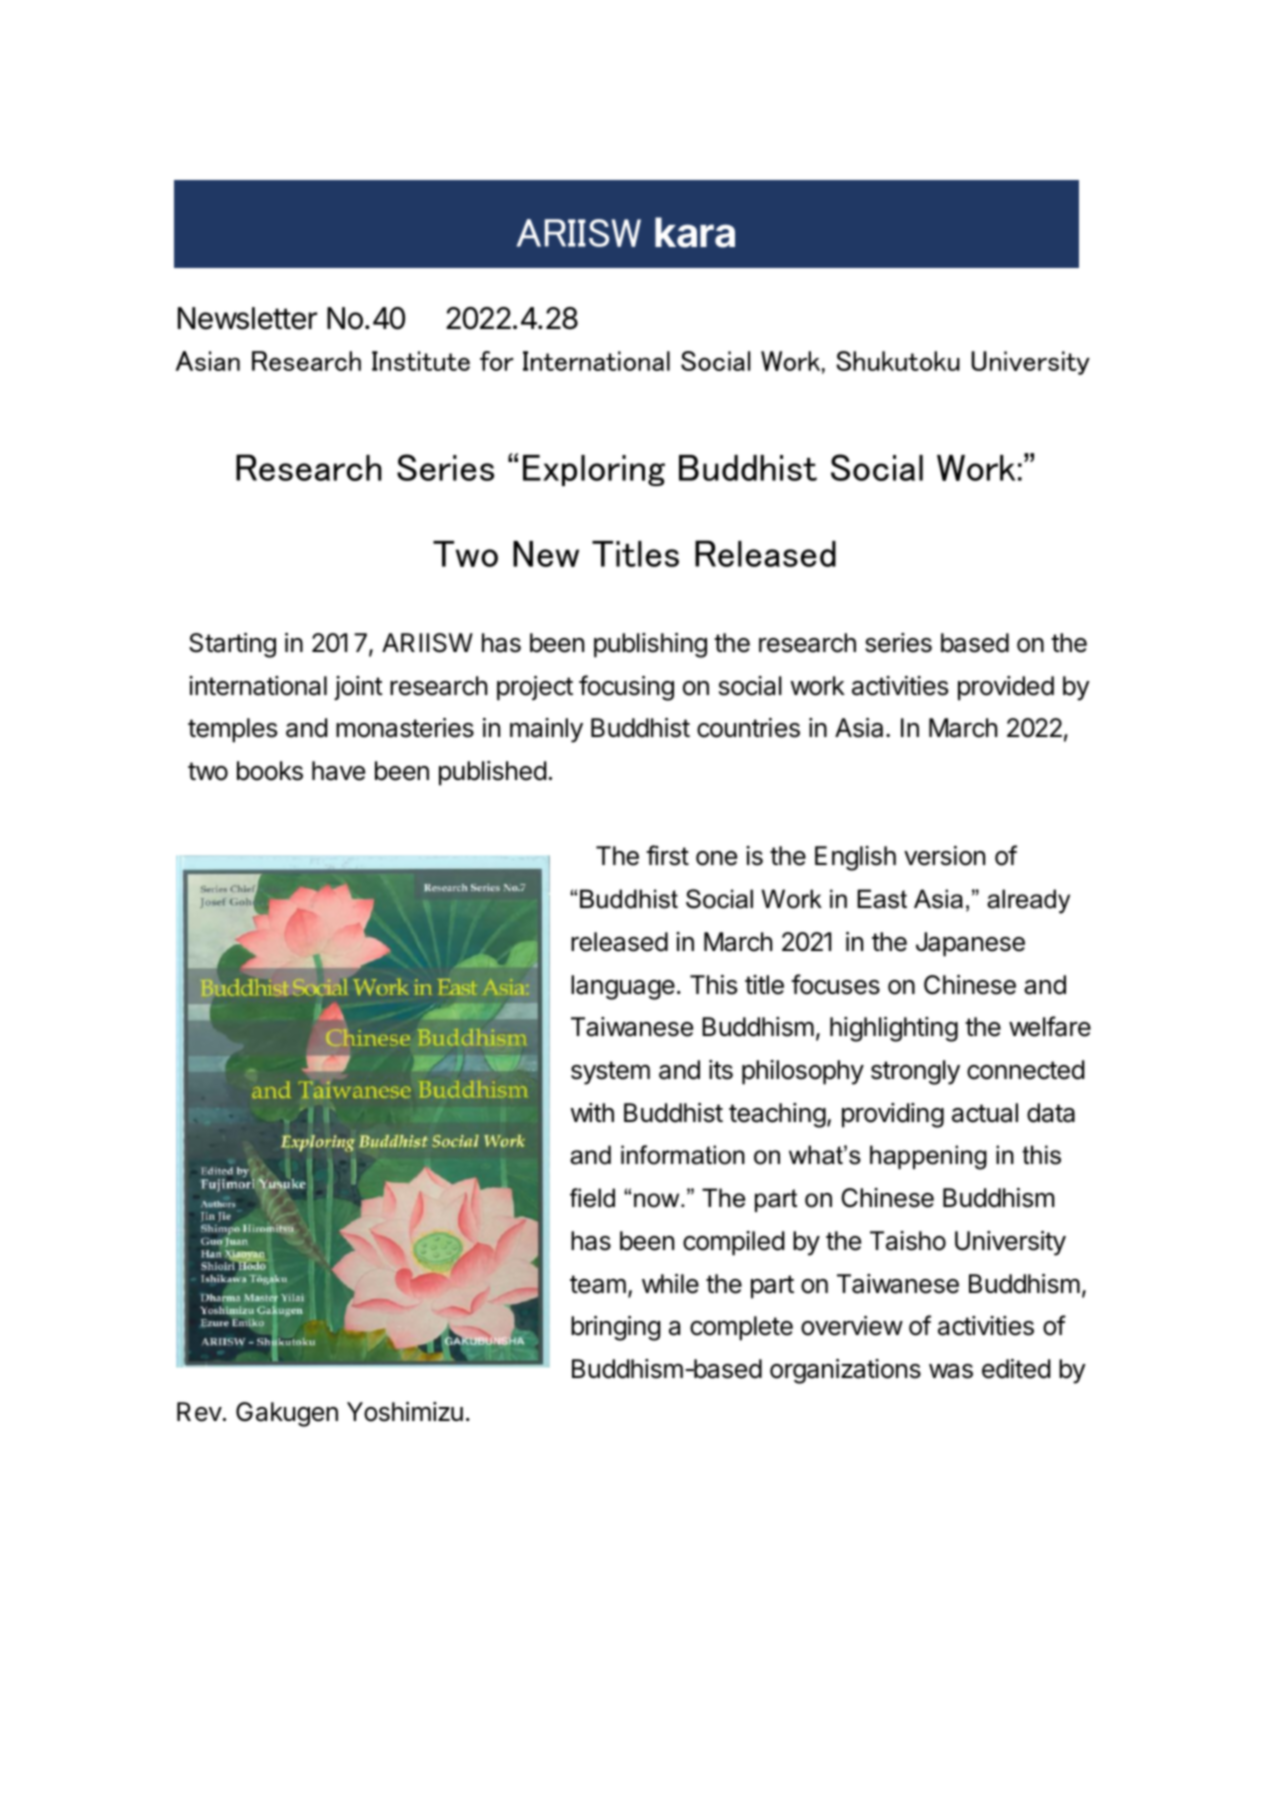 This page has height=1797, width=1270. I want to click on Exploring, so click(594, 470).
